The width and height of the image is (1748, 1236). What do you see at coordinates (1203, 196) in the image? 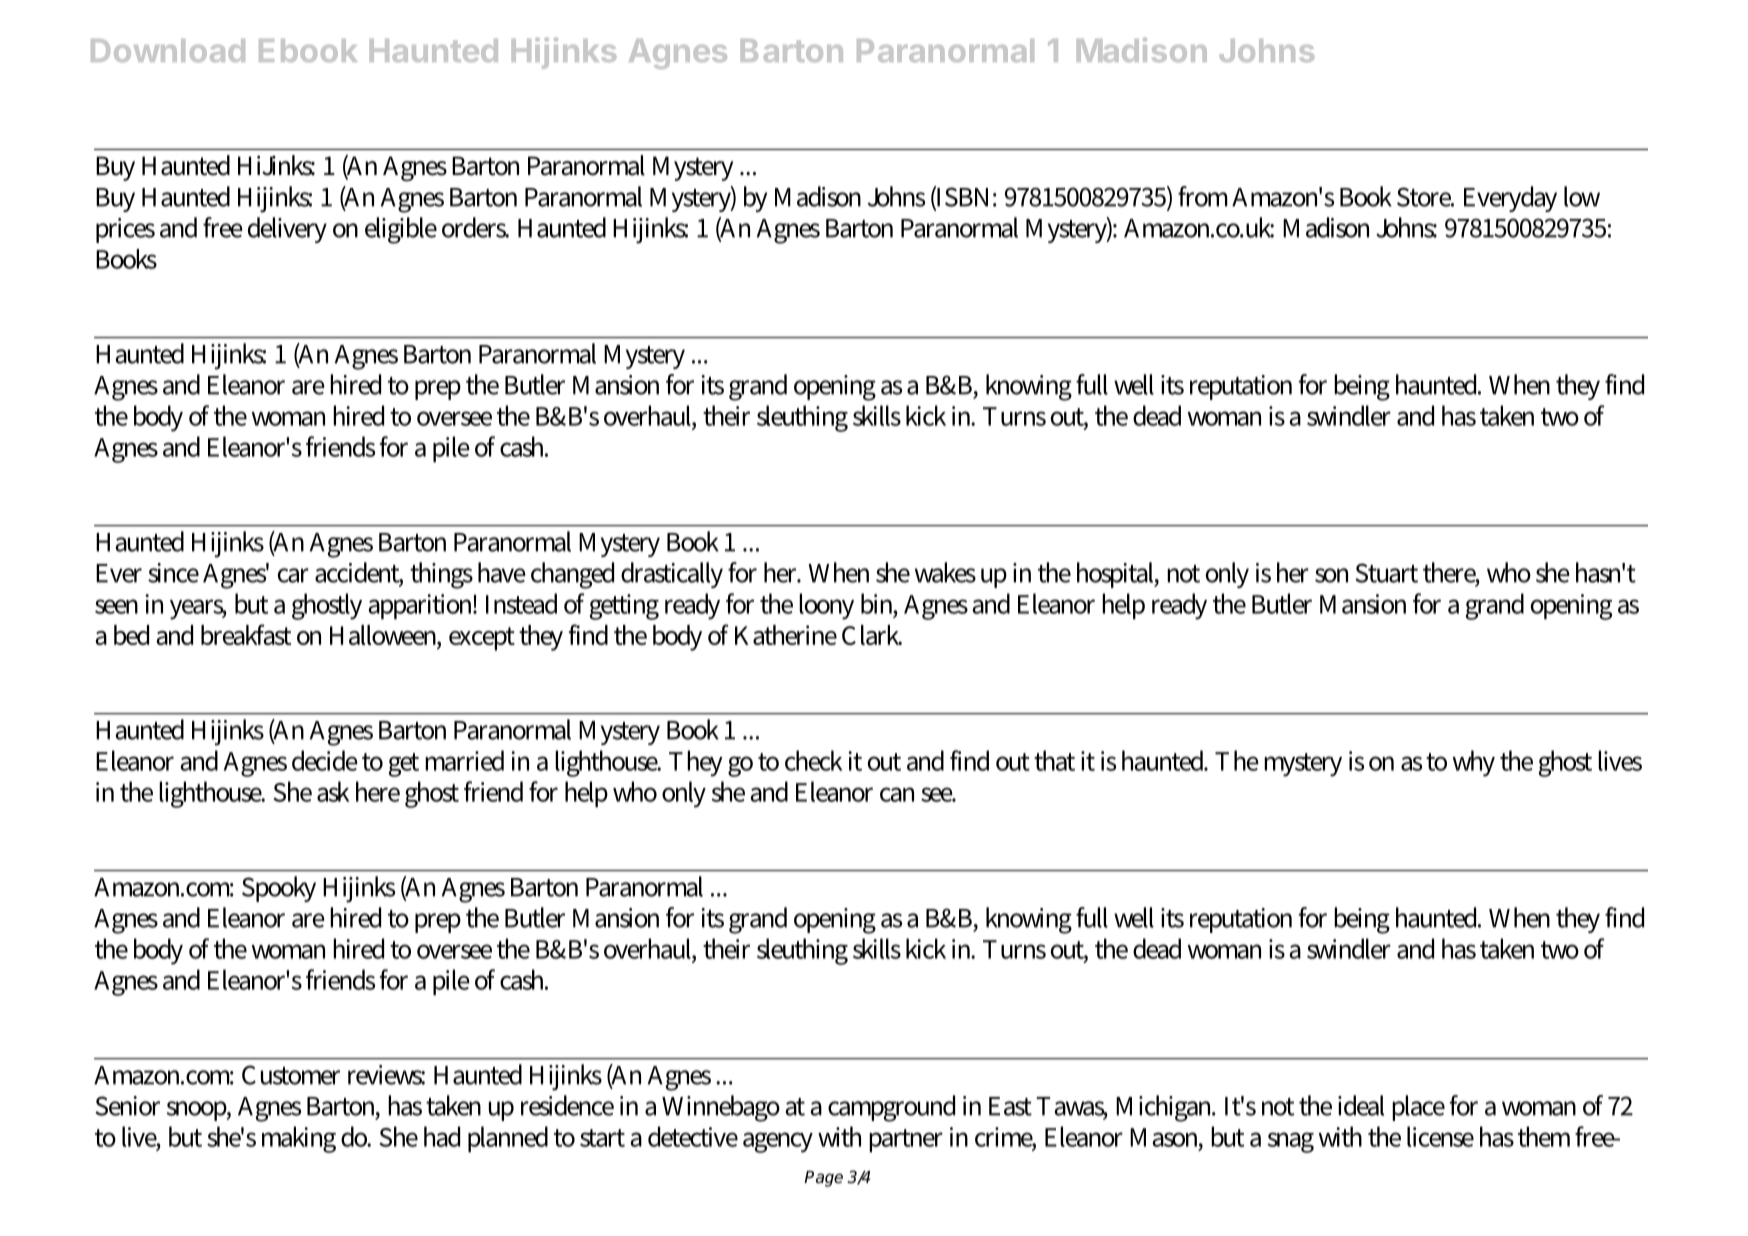
I see `from` at bounding box center [1203, 196].
